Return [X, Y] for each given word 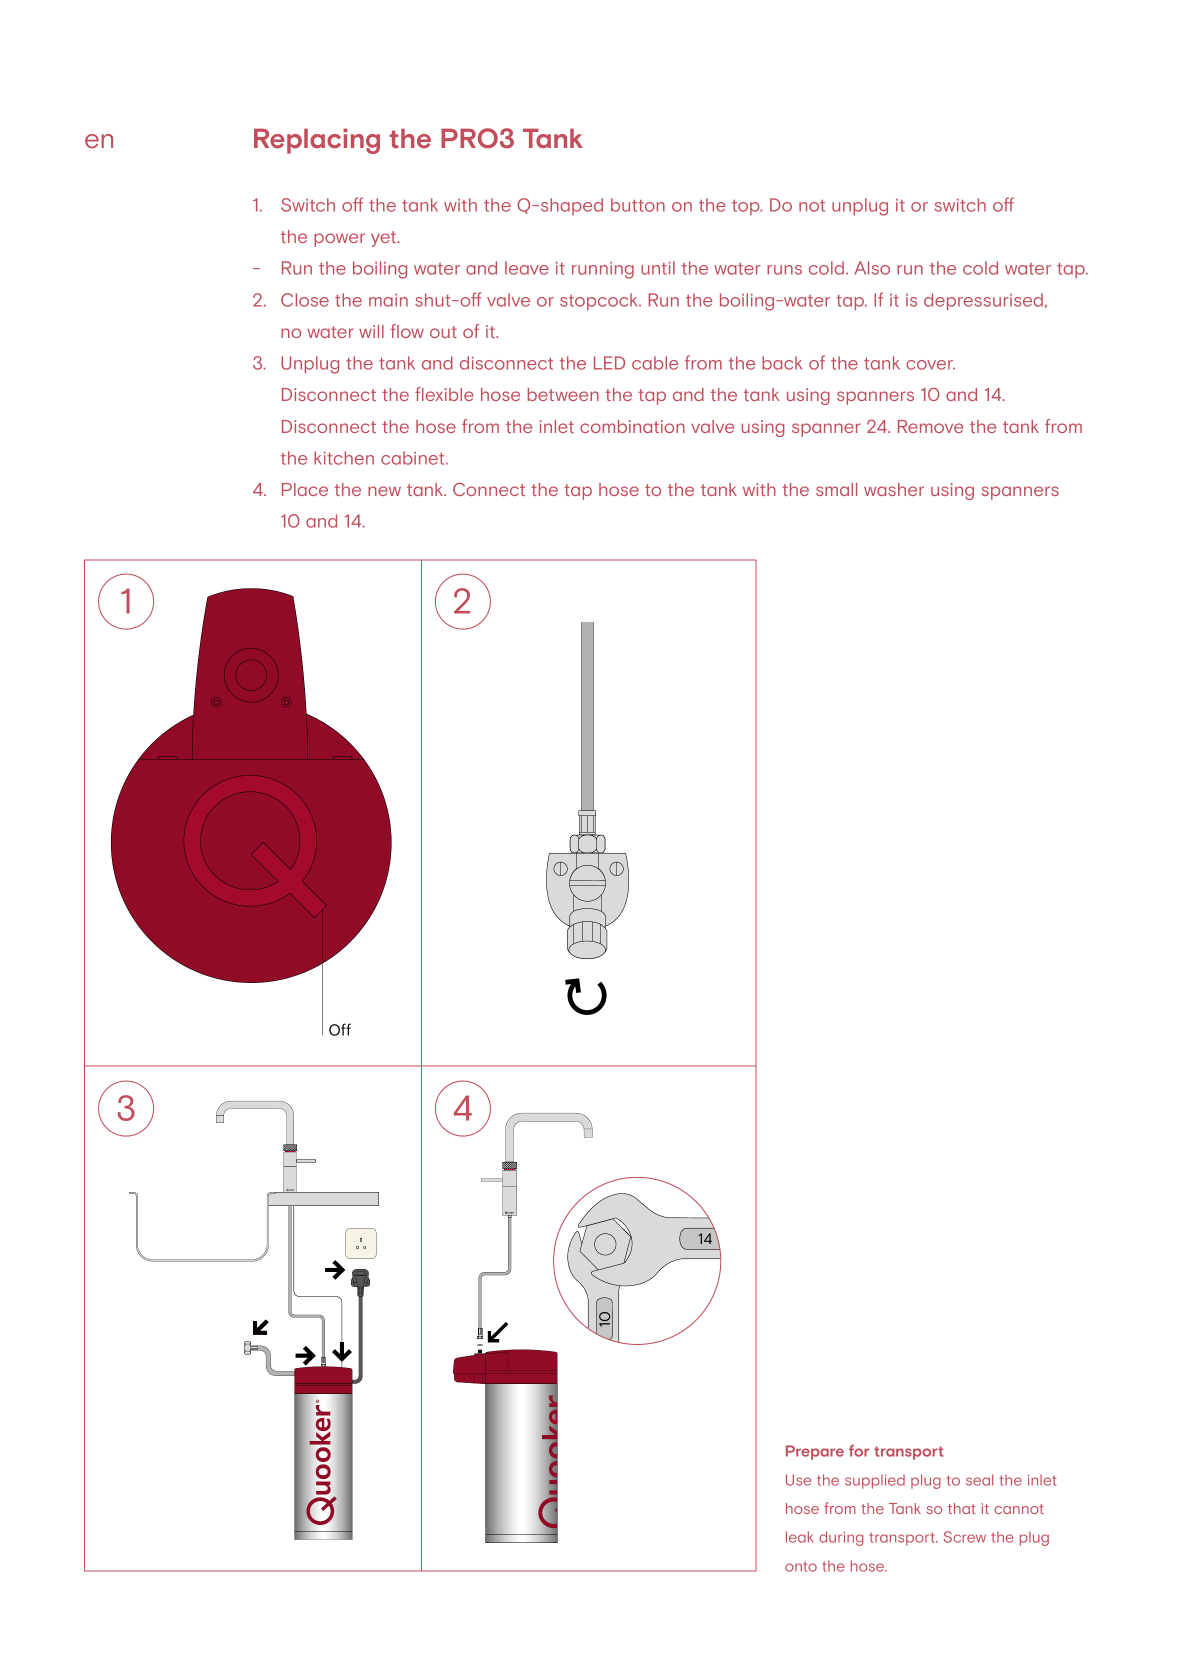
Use [798, 1480]
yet [385, 239]
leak [800, 1537]
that [962, 1508]
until [658, 268]
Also [872, 268]
